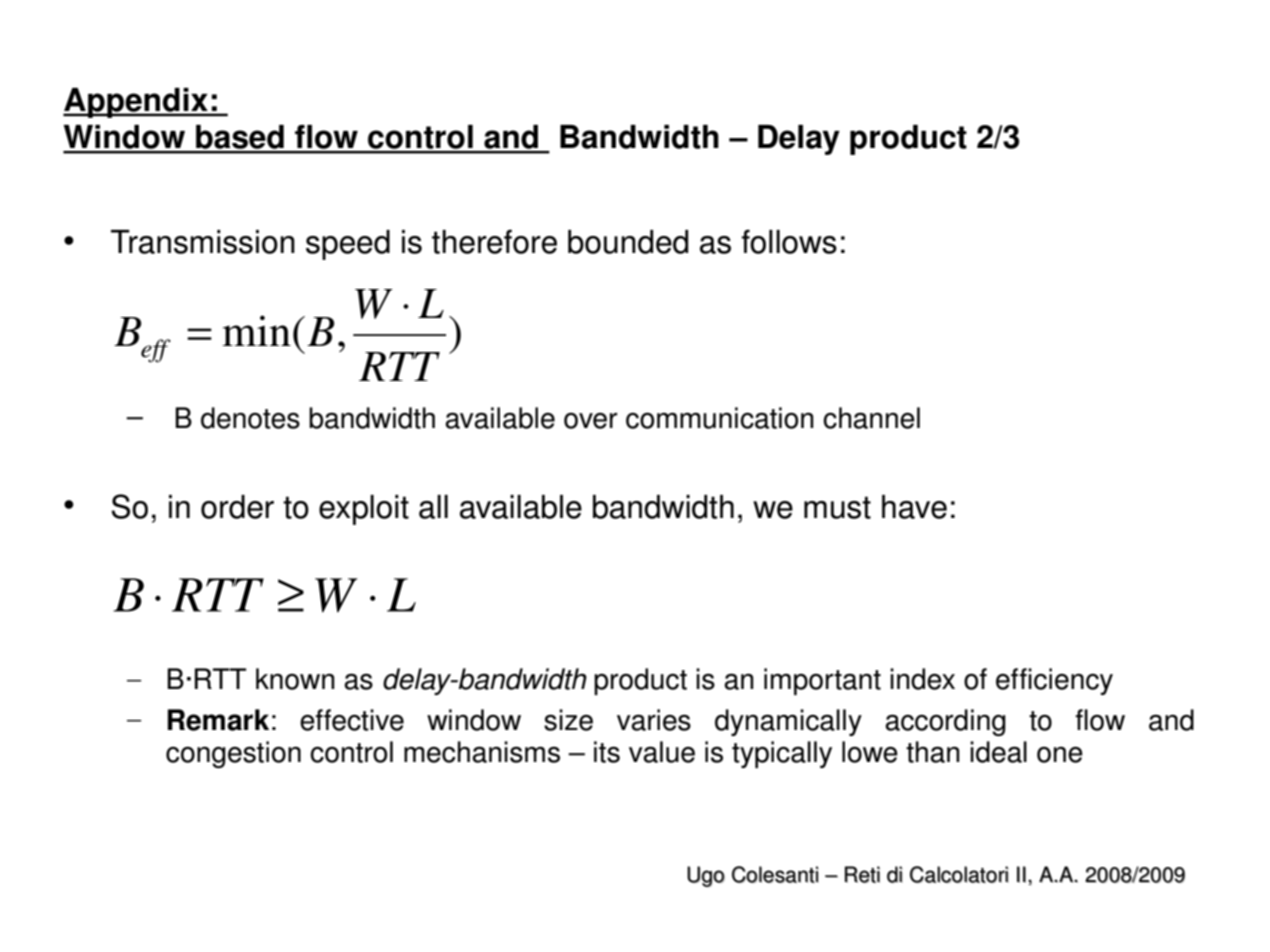 This screenshot has width=1270, height=952. I want to click on follows, so click(789, 241).
